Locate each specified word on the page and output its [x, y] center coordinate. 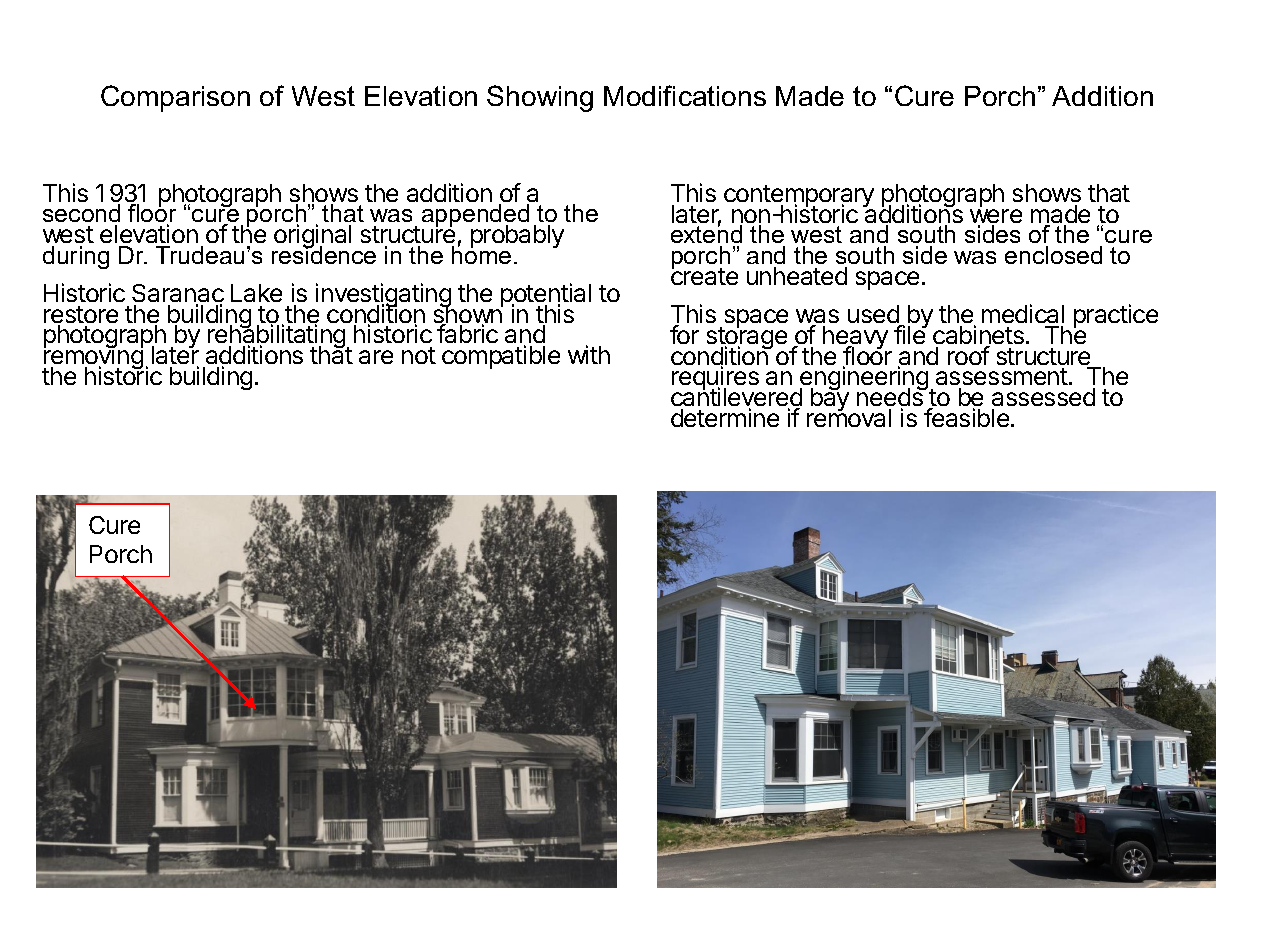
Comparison [175, 98]
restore [81, 316]
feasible [966, 417]
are [376, 357]
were [996, 217]
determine [725, 417]
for [684, 334]
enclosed [1053, 255]
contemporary [799, 197]
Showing [540, 98]
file [910, 334]
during [76, 257]
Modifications [685, 95]
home [481, 254]
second [81, 213]
